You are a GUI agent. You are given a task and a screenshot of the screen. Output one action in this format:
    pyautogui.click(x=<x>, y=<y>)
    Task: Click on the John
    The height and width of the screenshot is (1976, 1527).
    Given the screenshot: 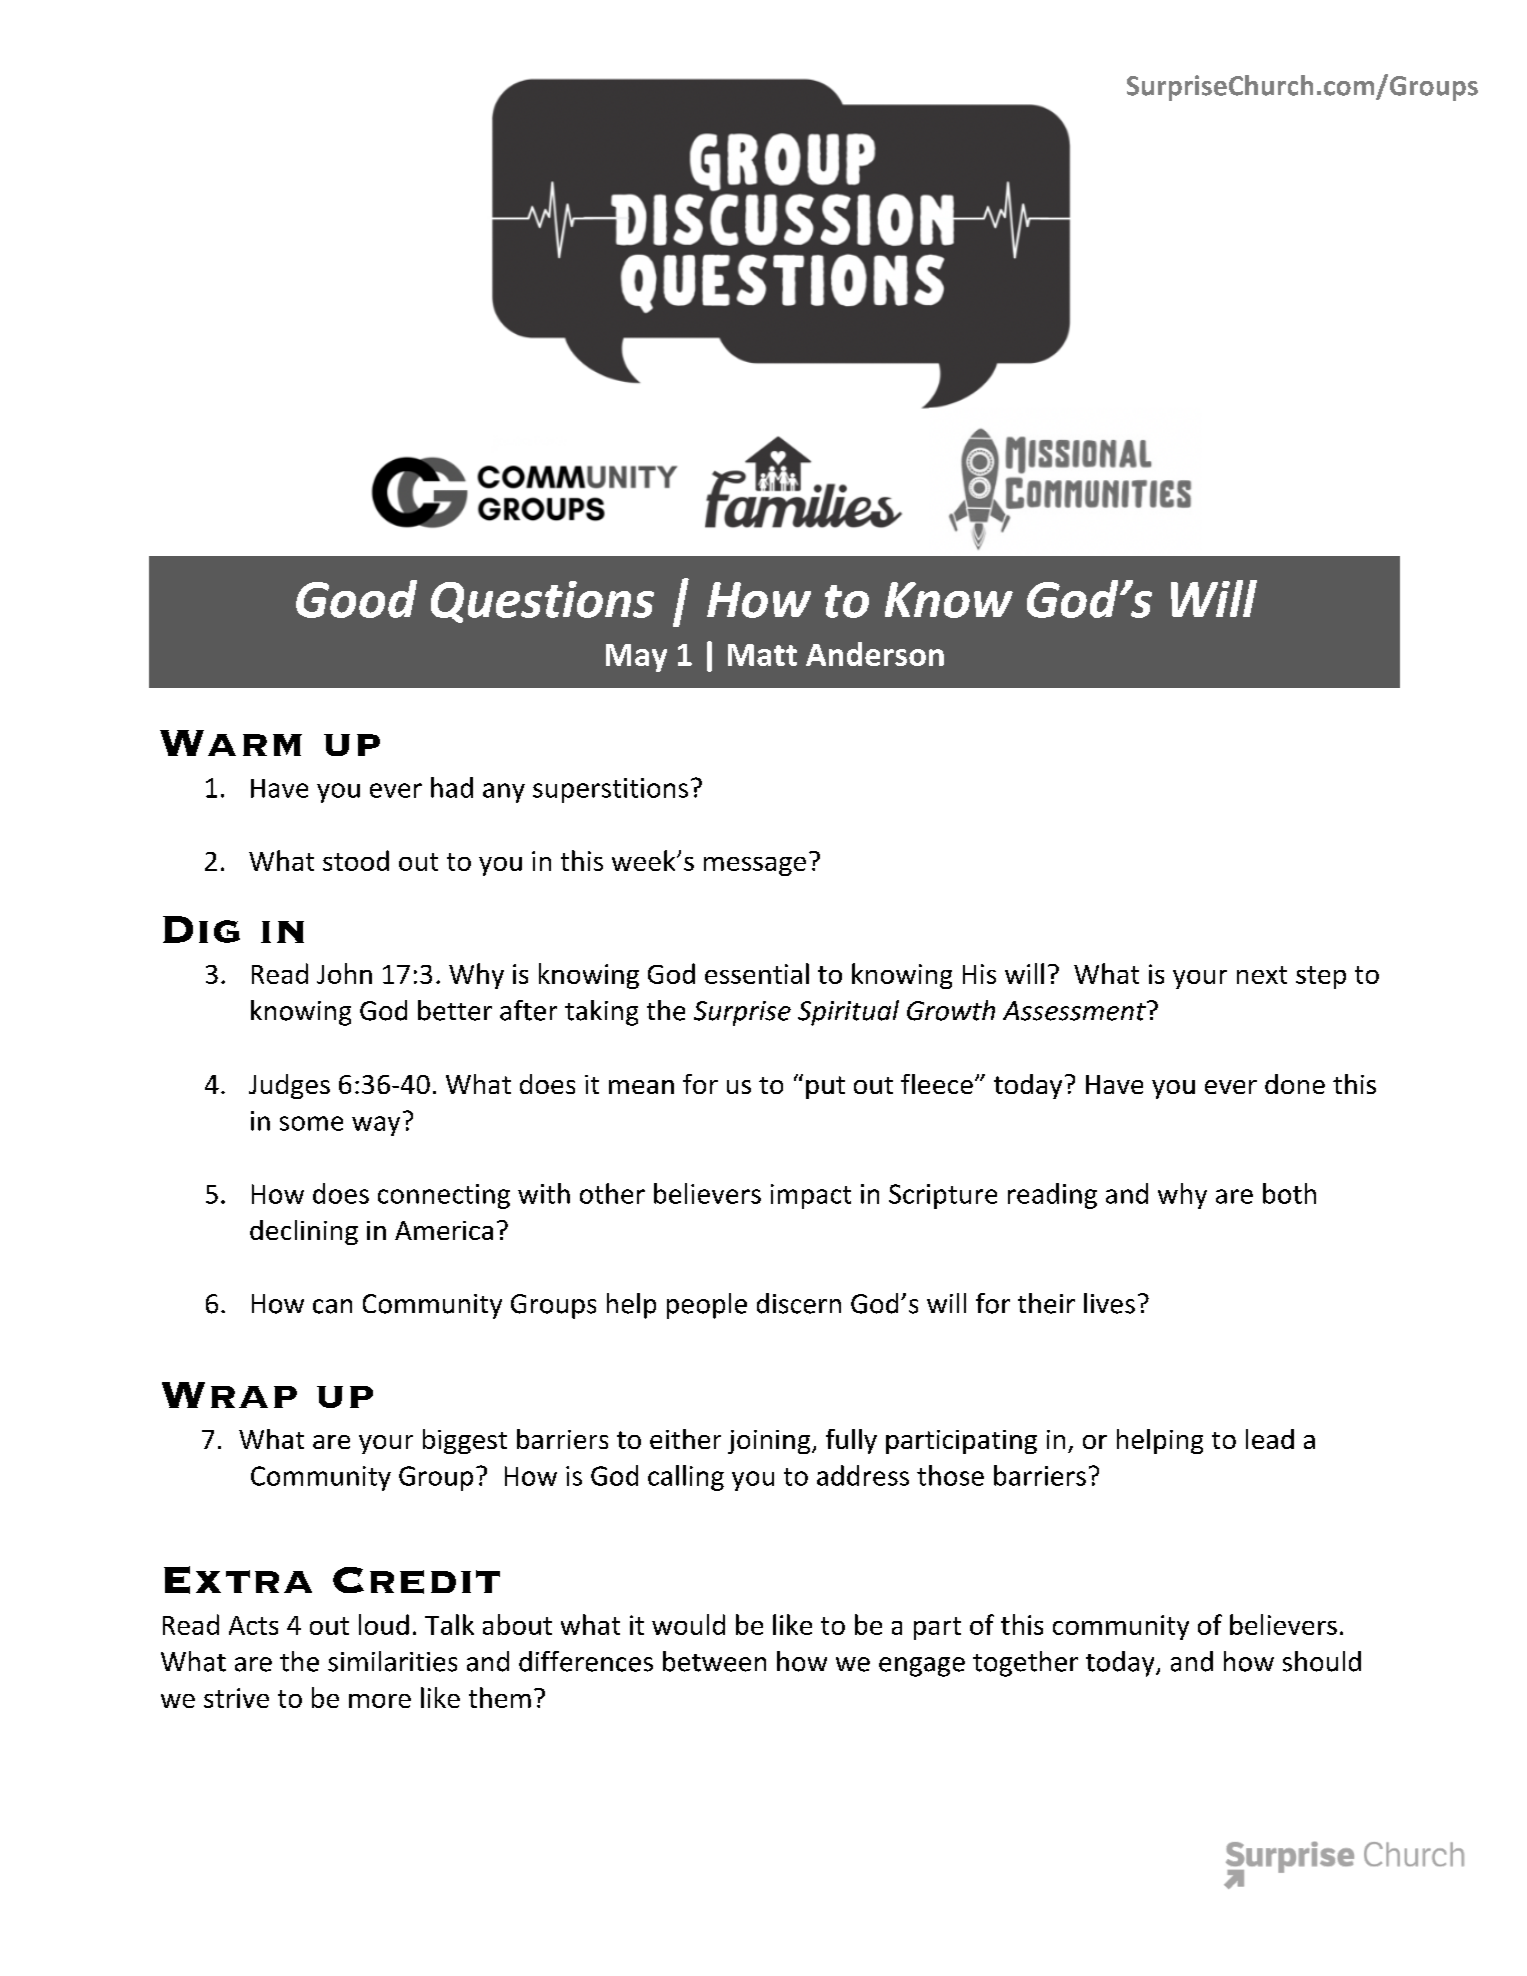 What is the action you would take?
    pyautogui.click(x=344, y=973)
